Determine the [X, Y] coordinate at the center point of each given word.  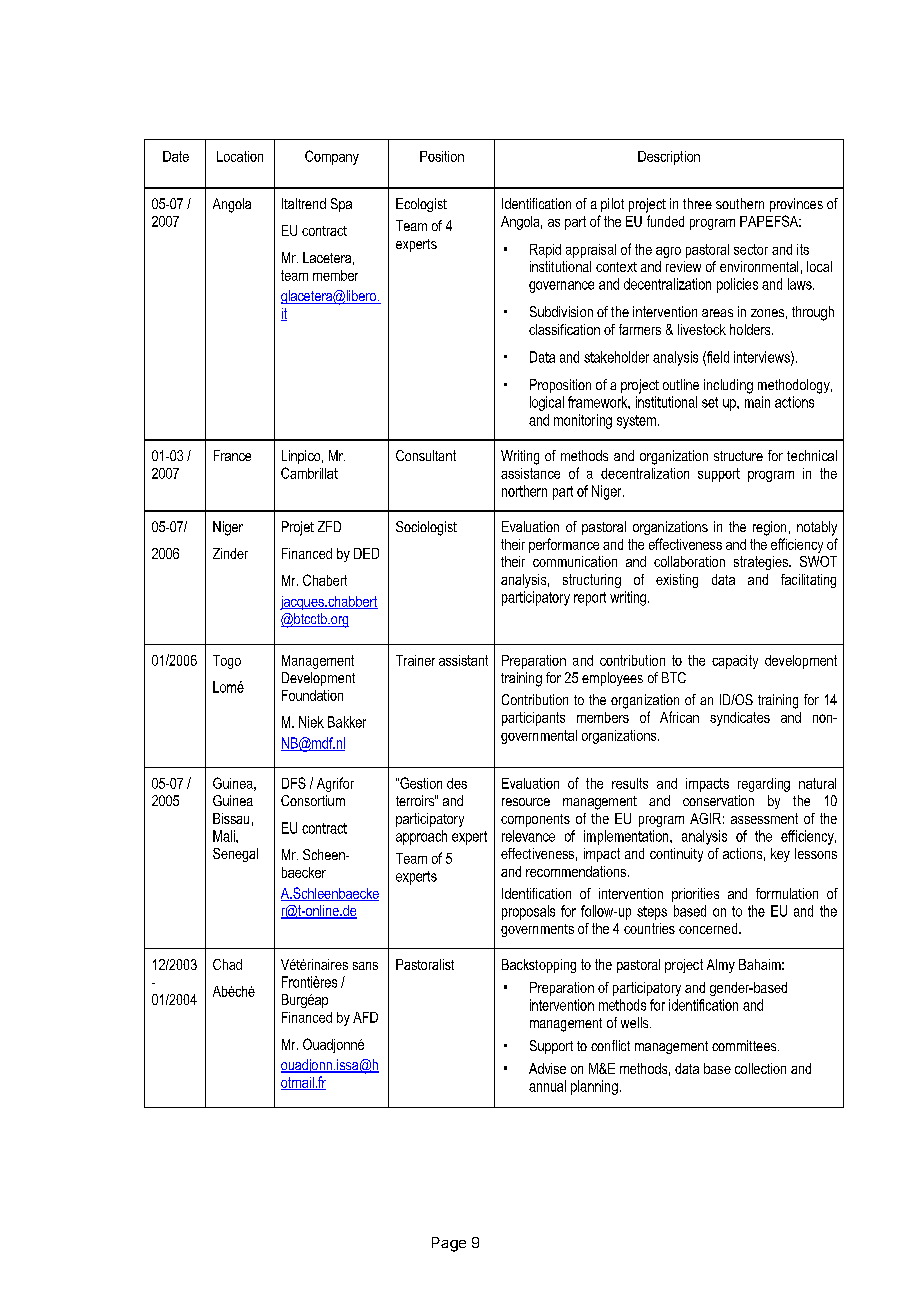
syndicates [740, 719]
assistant [463, 660]
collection [760, 1068]
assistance [530, 473]
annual [547, 1086]
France [232, 455]
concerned [709, 928]
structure [738, 456]
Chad [227, 964]
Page [449, 1244]
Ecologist [421, 205]
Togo [227, 662]
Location [240, 156]
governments [537, 930]
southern [740, 203]
